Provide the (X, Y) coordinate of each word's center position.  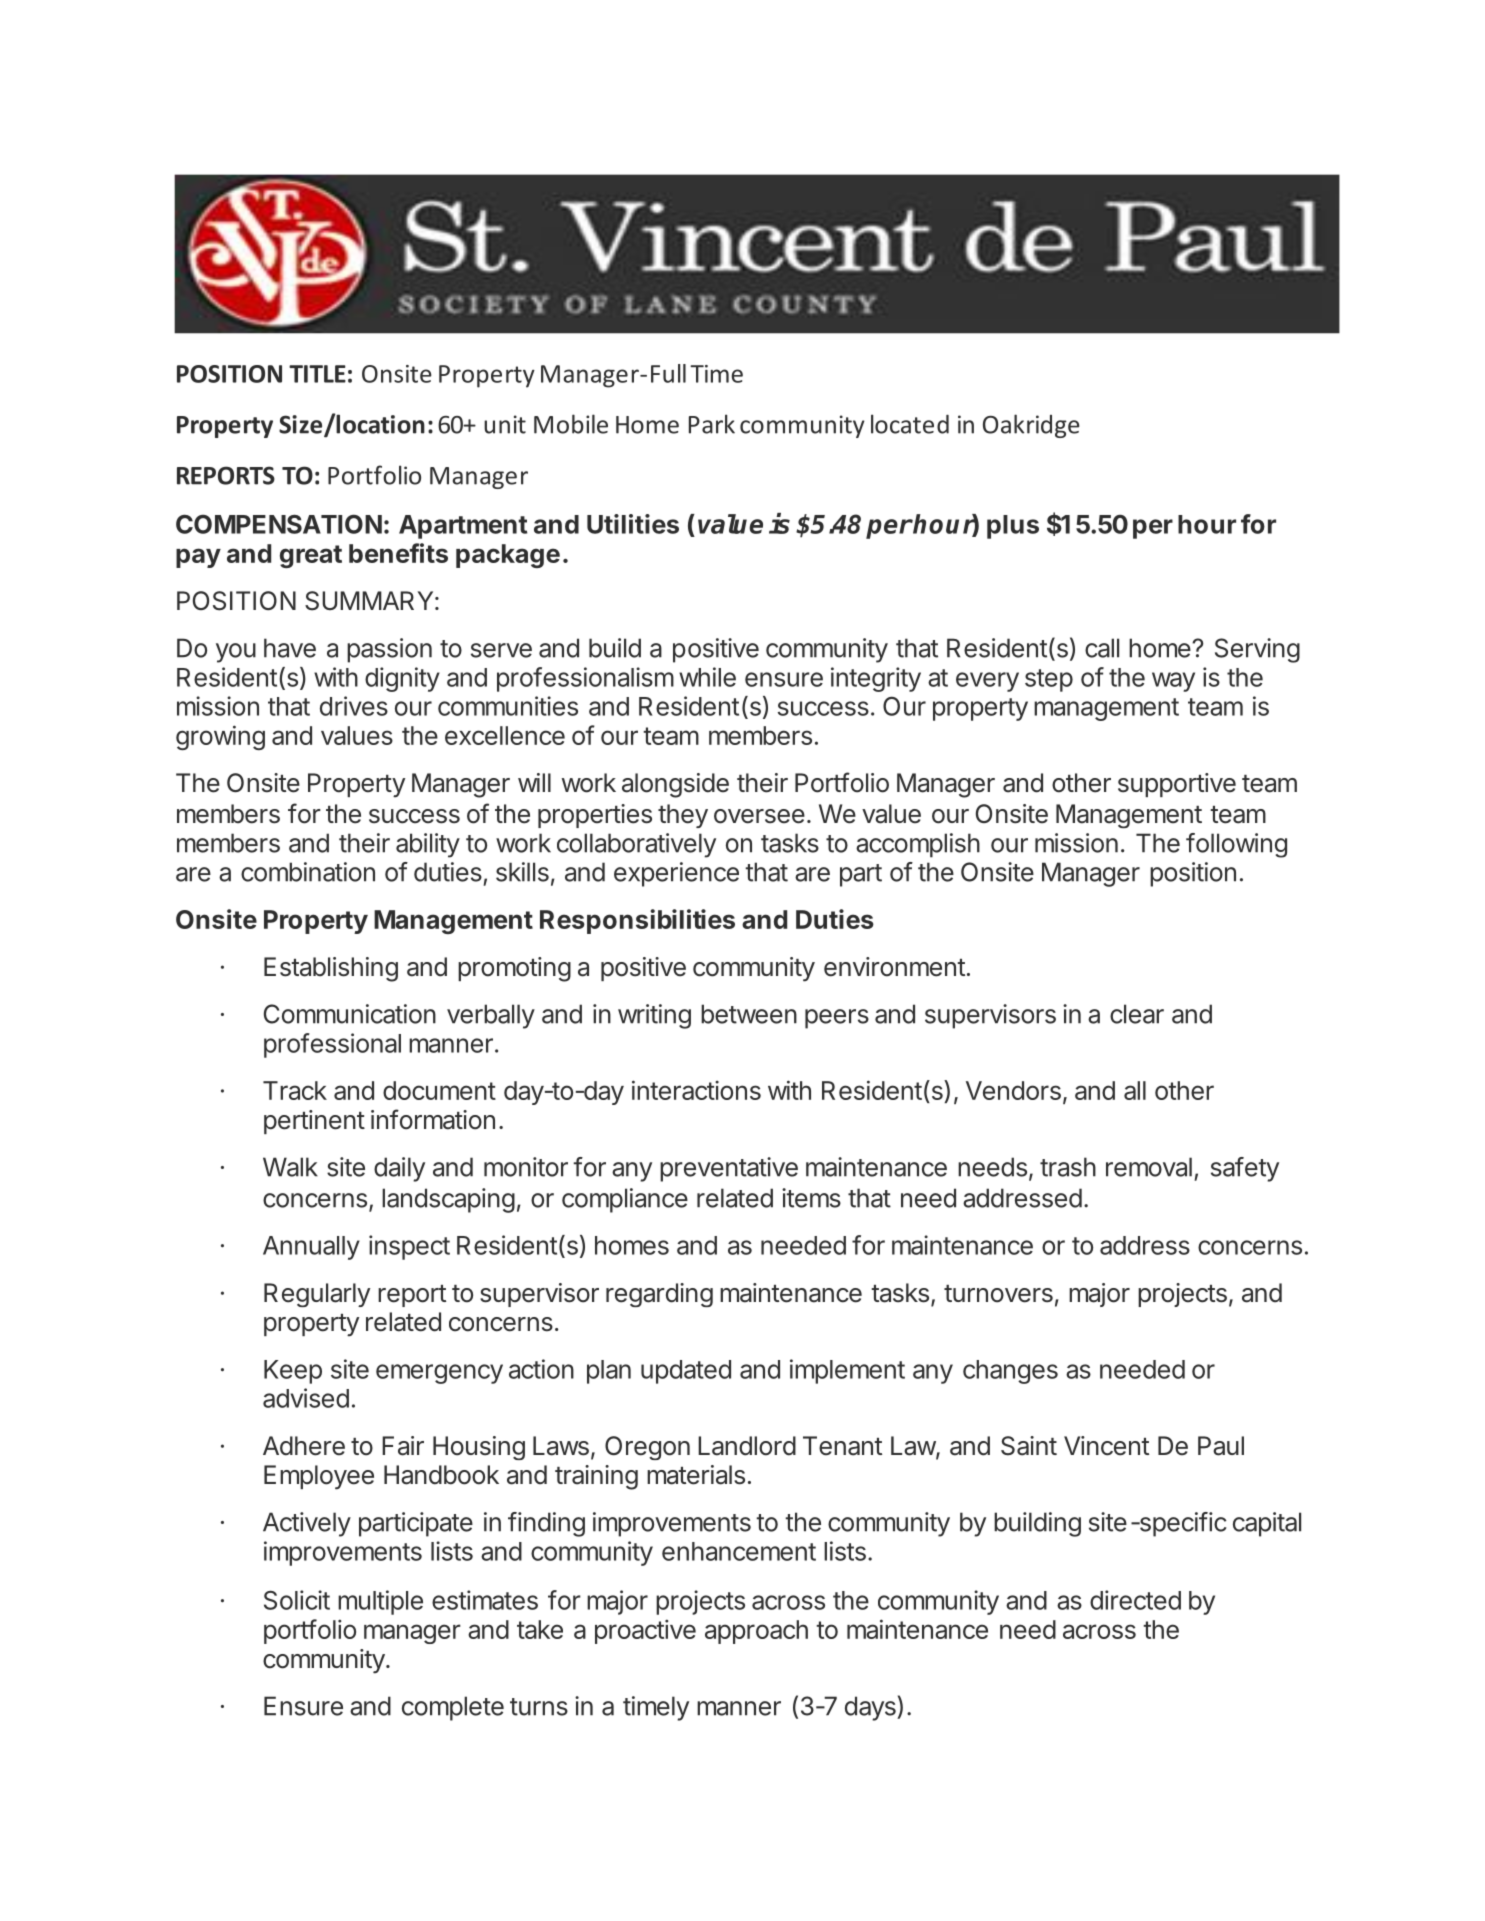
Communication (350, 1014)
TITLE (317, 374)
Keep (293, 1372)
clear (1137, 1014)
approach (756, 1632)
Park (712, 424)
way (1173, 682)
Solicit (297, 1600)
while (707, 677)
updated (686, 1372)
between (749, 1014)
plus (1013, 527)
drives (354, 706)
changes (1010, 1372)
